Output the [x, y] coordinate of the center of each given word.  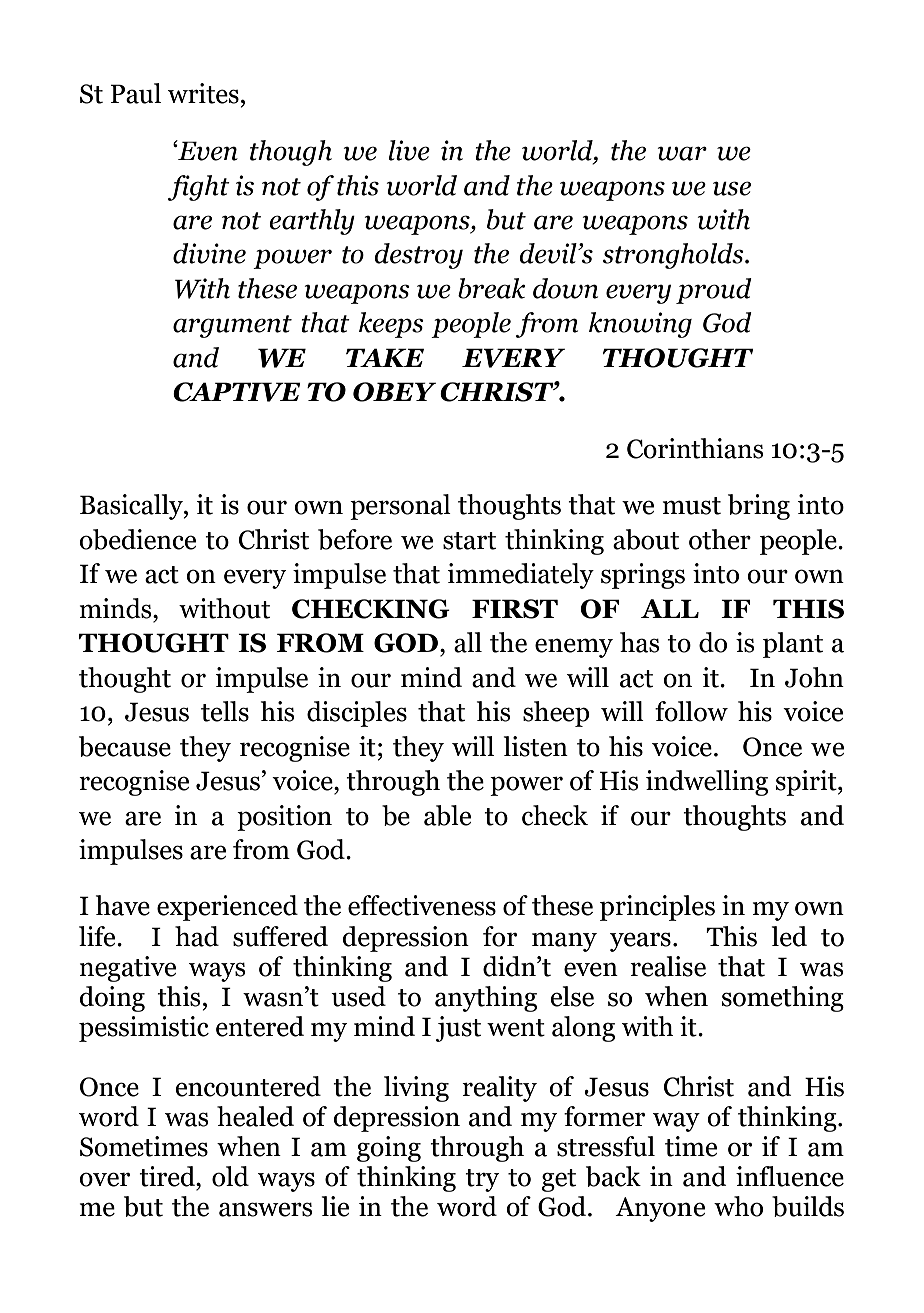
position [284, 818]
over [104, 1179]
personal [400, 507]
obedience [137, 539]
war [682, 153]
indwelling [707, 783]
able [447, 815]
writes [203, 93]
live [409, 150]
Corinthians [695, 448]
